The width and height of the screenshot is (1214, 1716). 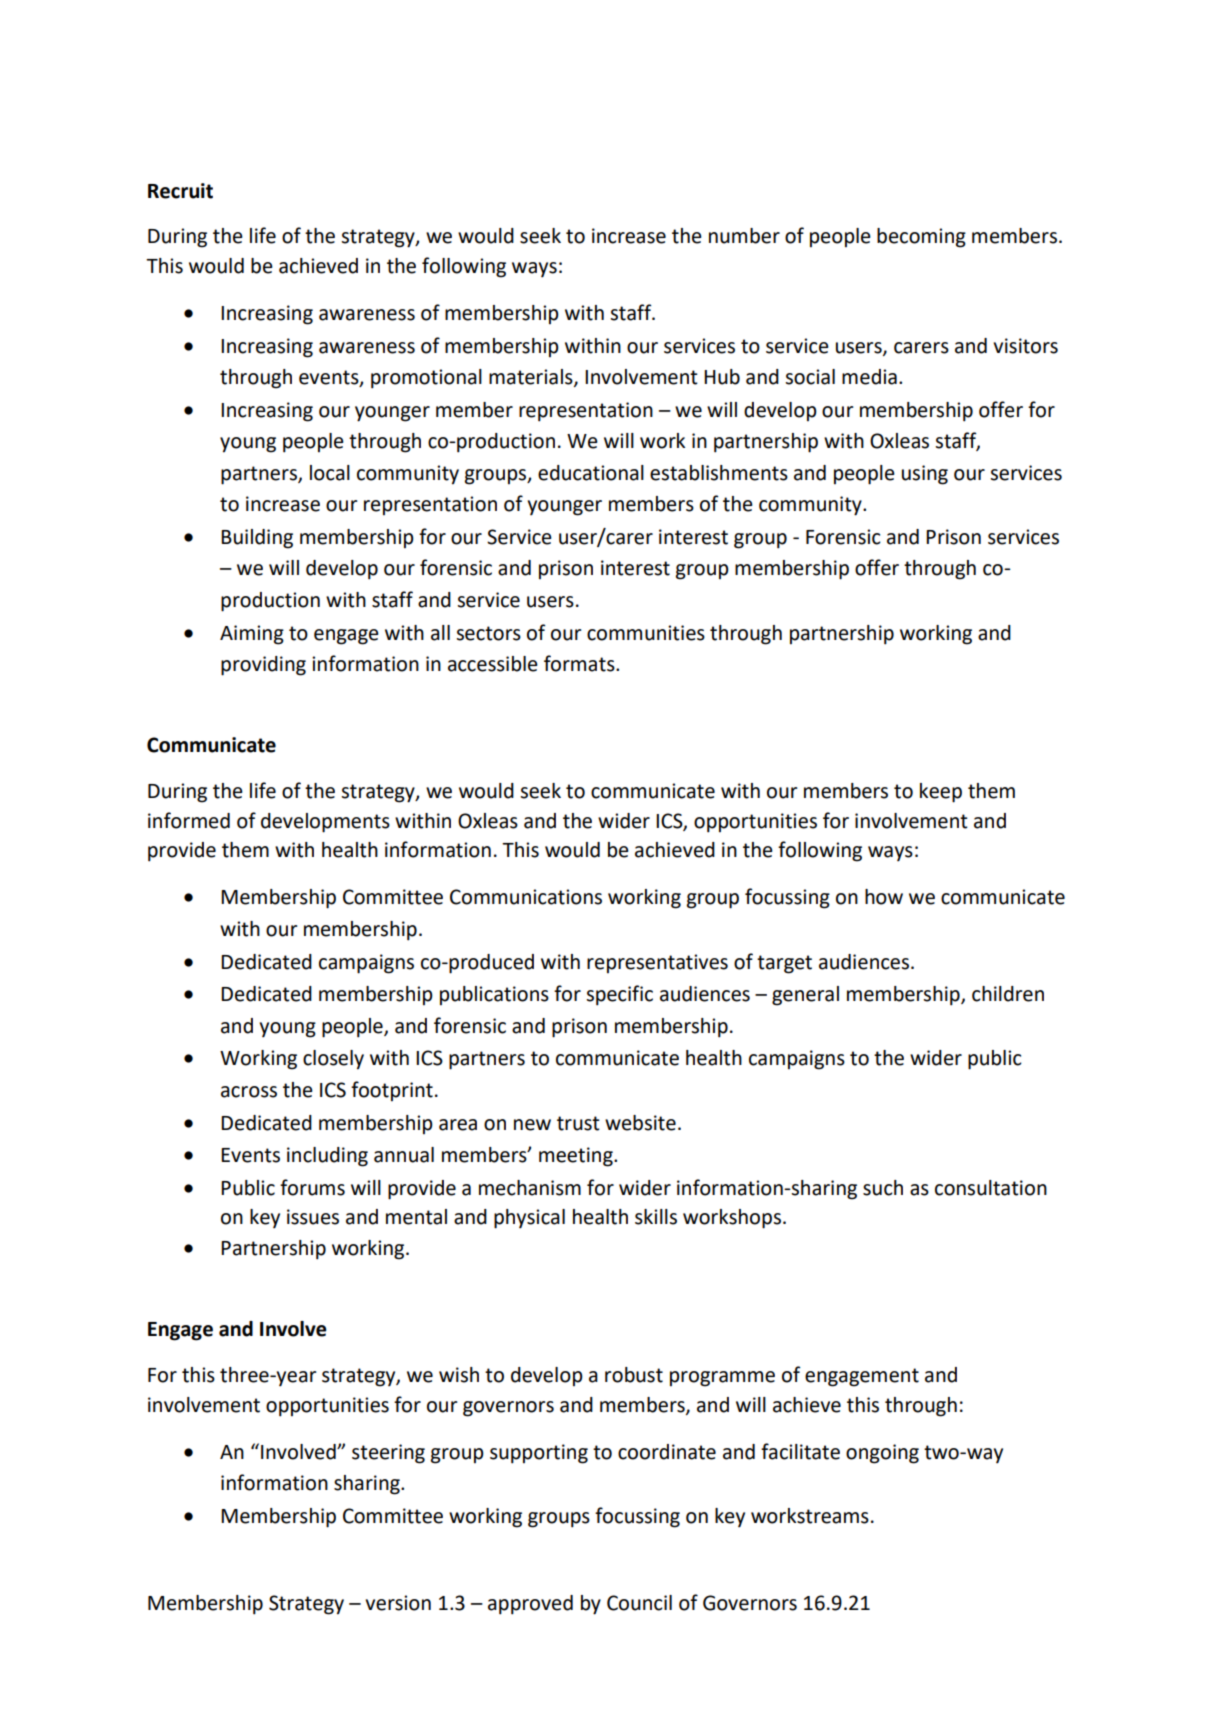 I want to click on Recruit, so click(x=180, y=191).
